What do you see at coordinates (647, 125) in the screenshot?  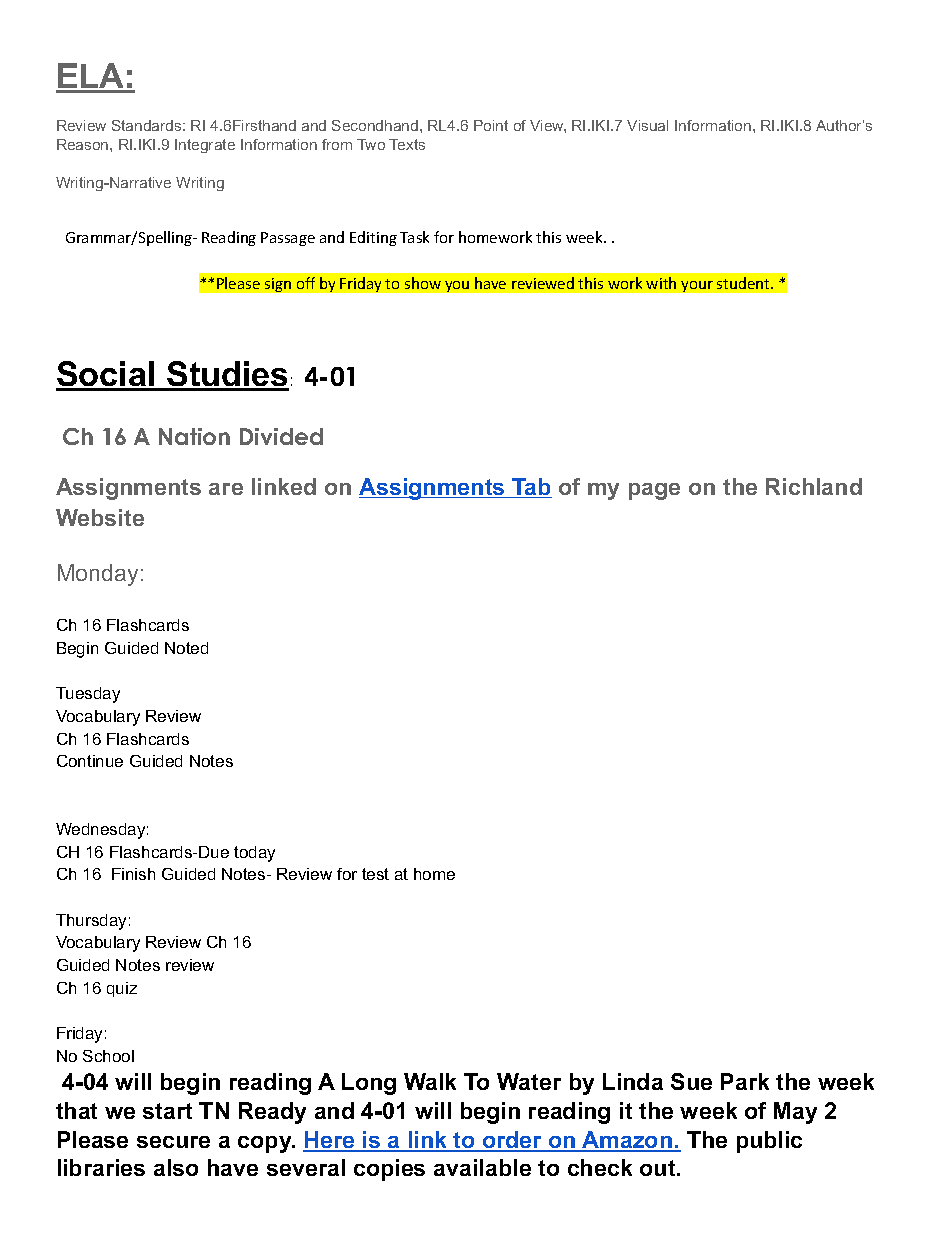 I see `Visual` at bounding box center [647, 125].
